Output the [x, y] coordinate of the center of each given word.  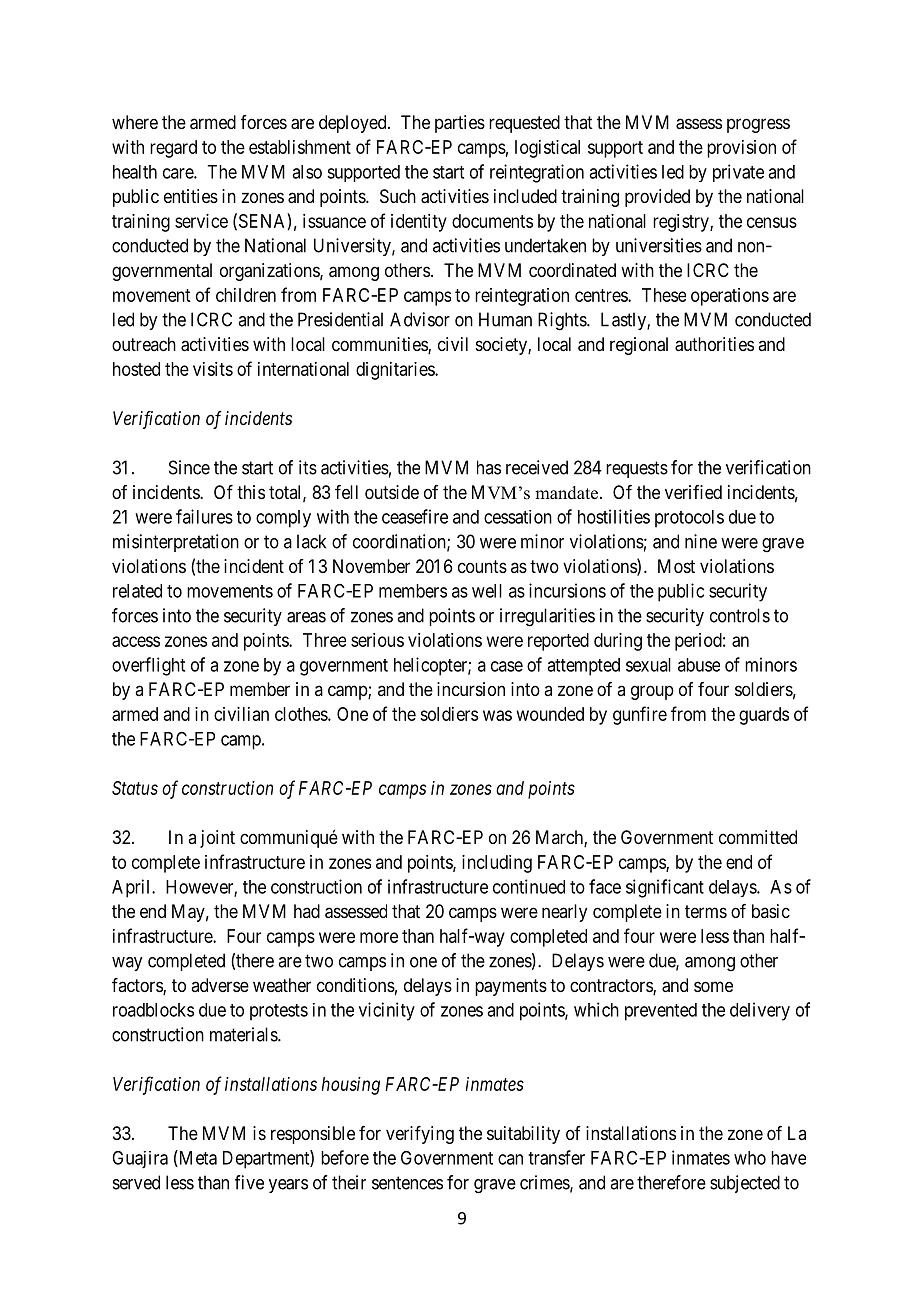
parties [460, 124]
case [507, 666]
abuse [699, 665]
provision [741, 149]
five [249, 1182]
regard [173, 149]
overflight [148, 666]
